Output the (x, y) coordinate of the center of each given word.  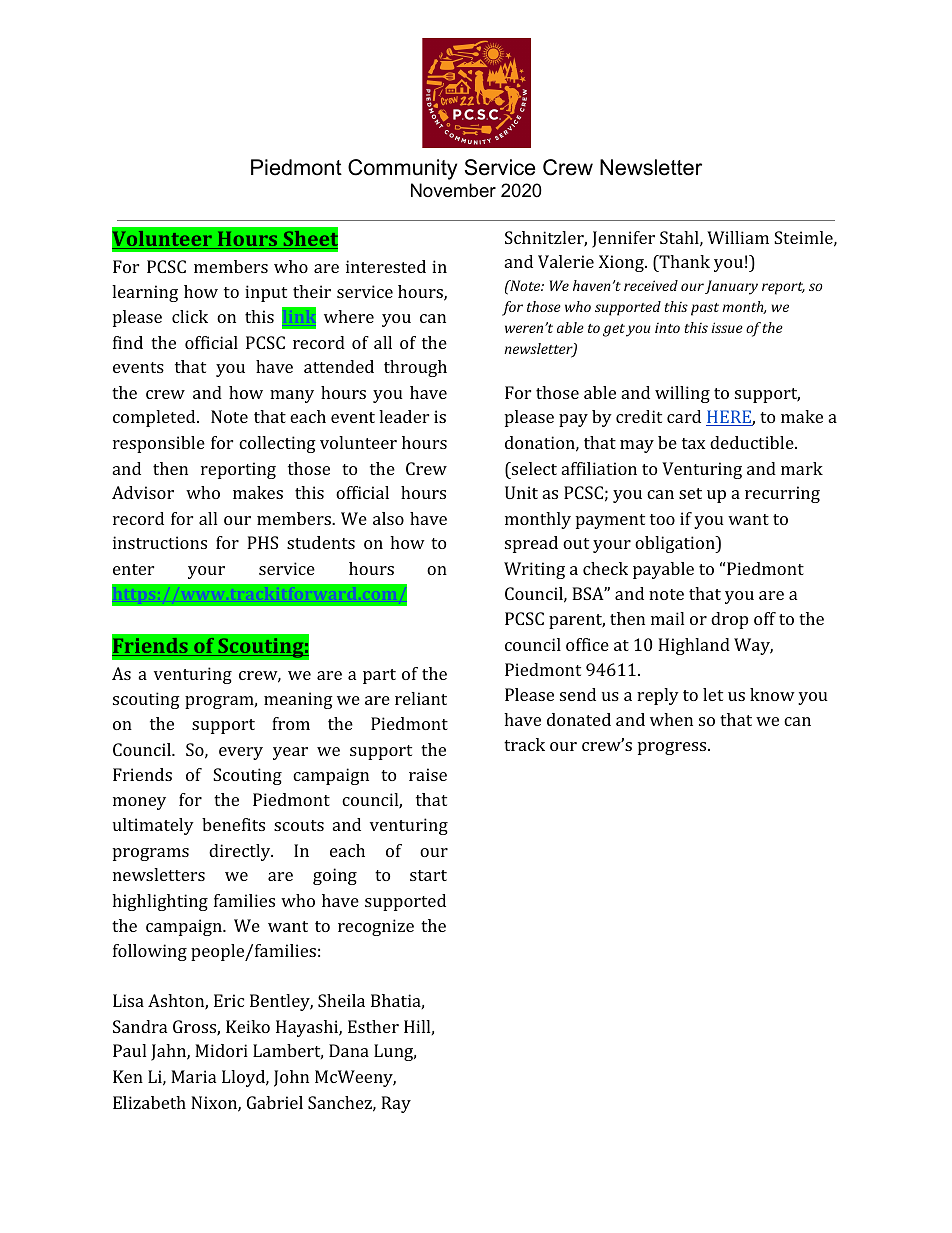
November (453, 190)
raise (428, 774)
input (266, 293)
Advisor (143, 492)
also (388, 518)
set (690, 493)
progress (673, 748)
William (738, 237)
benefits (233, 824)
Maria (193, 1076)
